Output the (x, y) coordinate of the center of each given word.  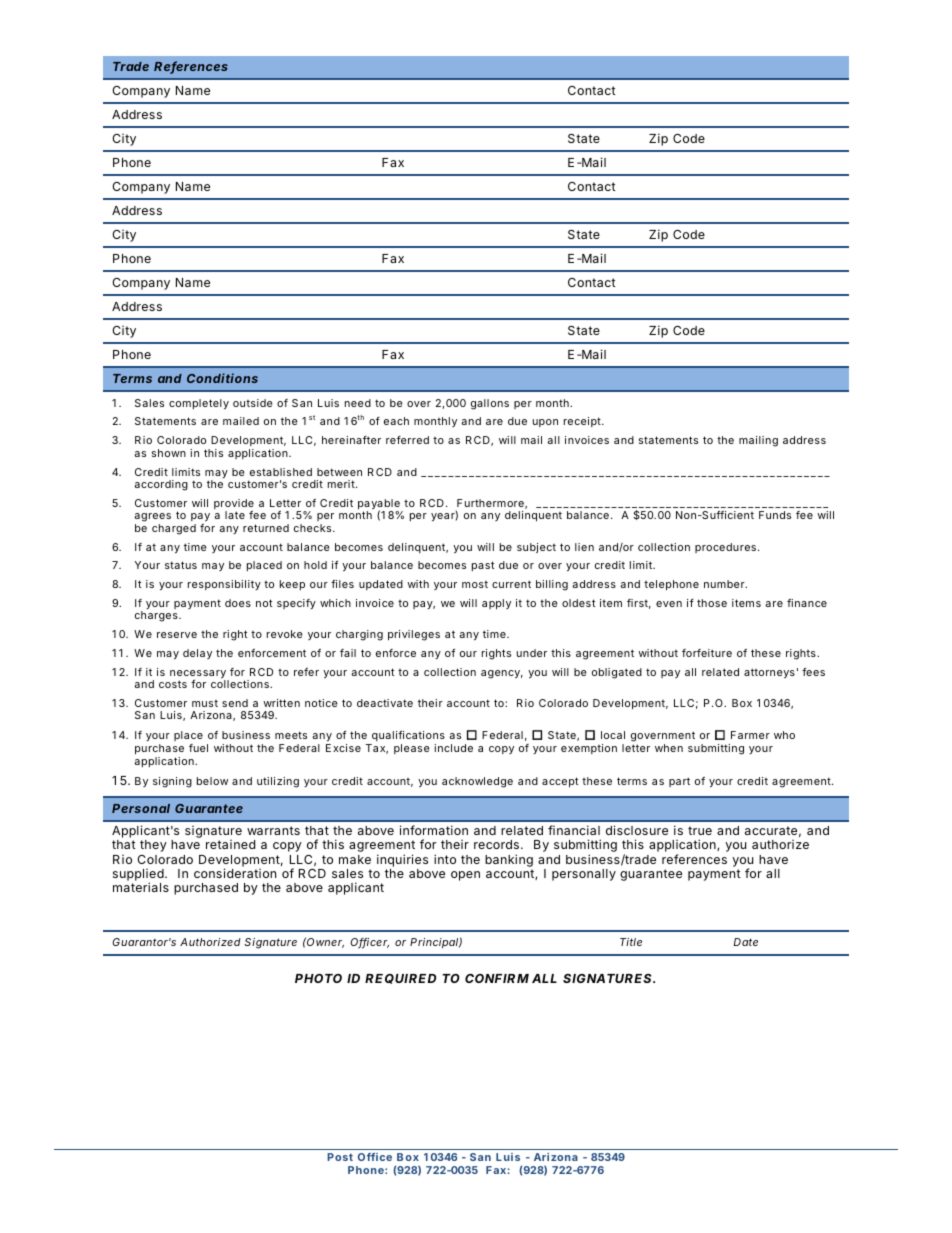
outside (253, 403)
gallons (490, 404)
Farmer (750, 735)
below (212, 781)
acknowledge (477, 782)
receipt (583, 422)
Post (340, 1157)
